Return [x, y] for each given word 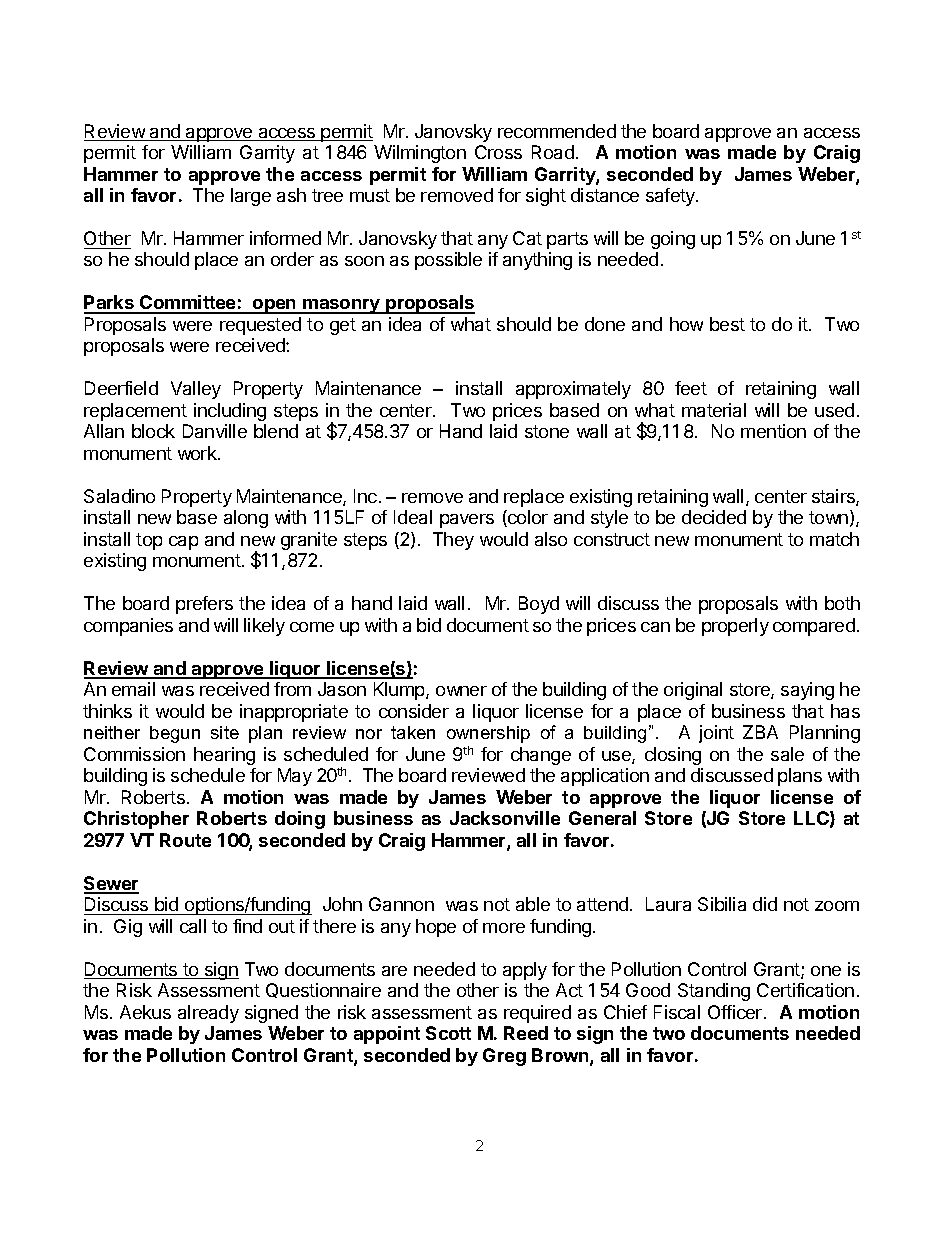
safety [671, 197]
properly [735, 627]
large [251, 197]
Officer [736, 1012]
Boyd [539, 605]
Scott [448, 1033]
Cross [498, 152]
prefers [204, 605]
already [208, 1014]
